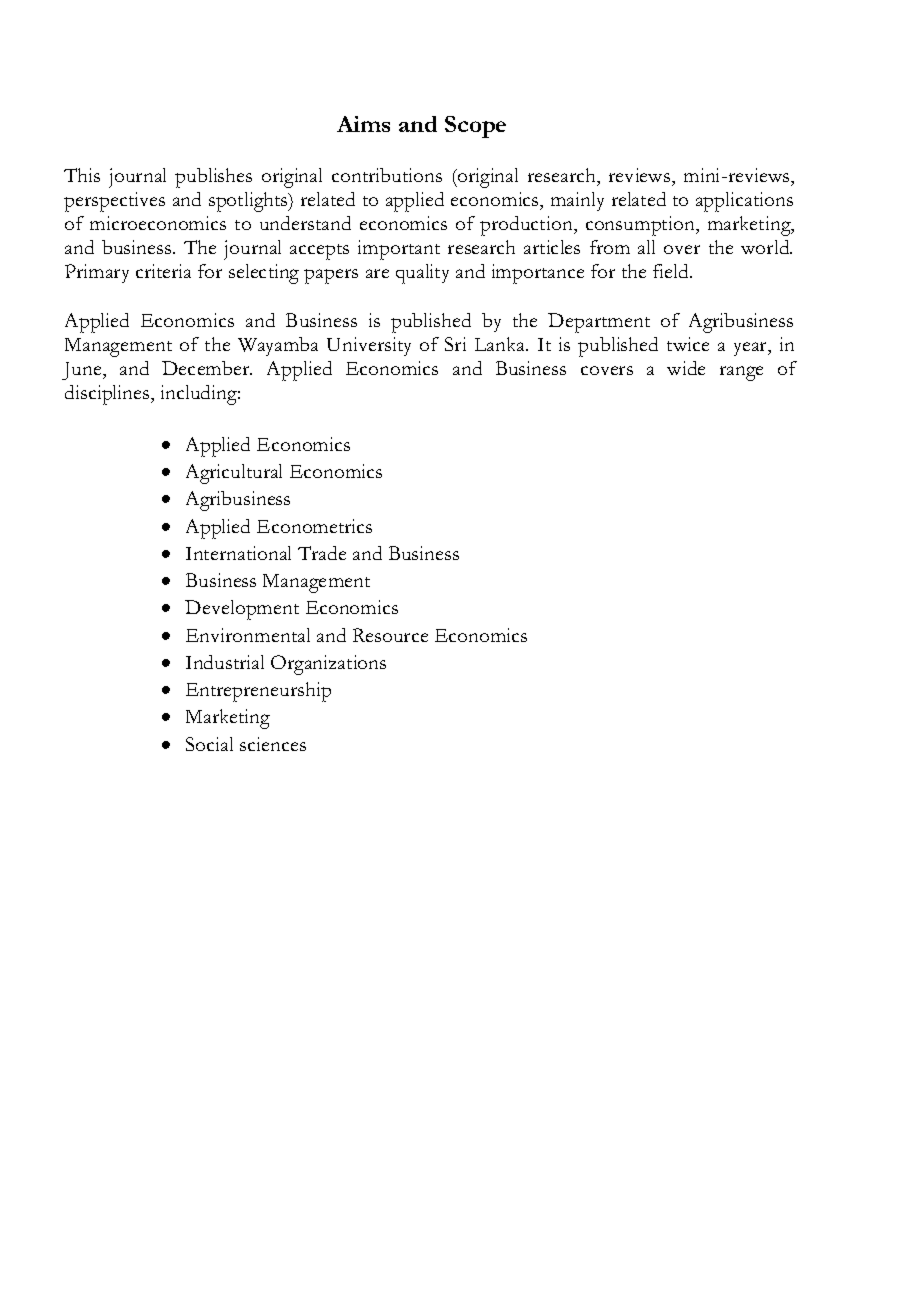  Describe the element at coordinates (163, 271) in the page. I see `criteria` at that location.
